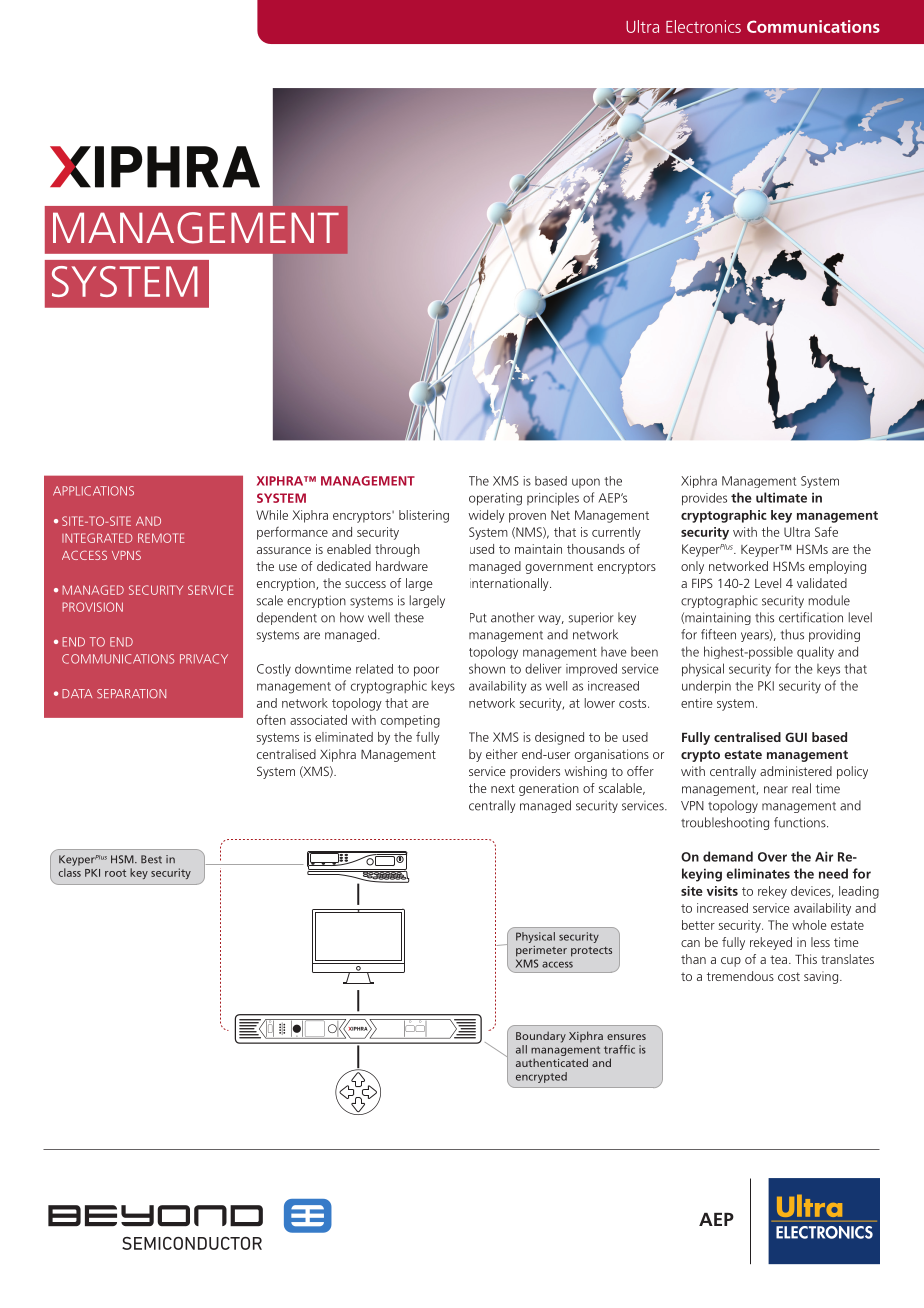 This image has width=924, height=1308. Describe the element at coordinates (151, 859) in the image. I see `Best` at that location.
